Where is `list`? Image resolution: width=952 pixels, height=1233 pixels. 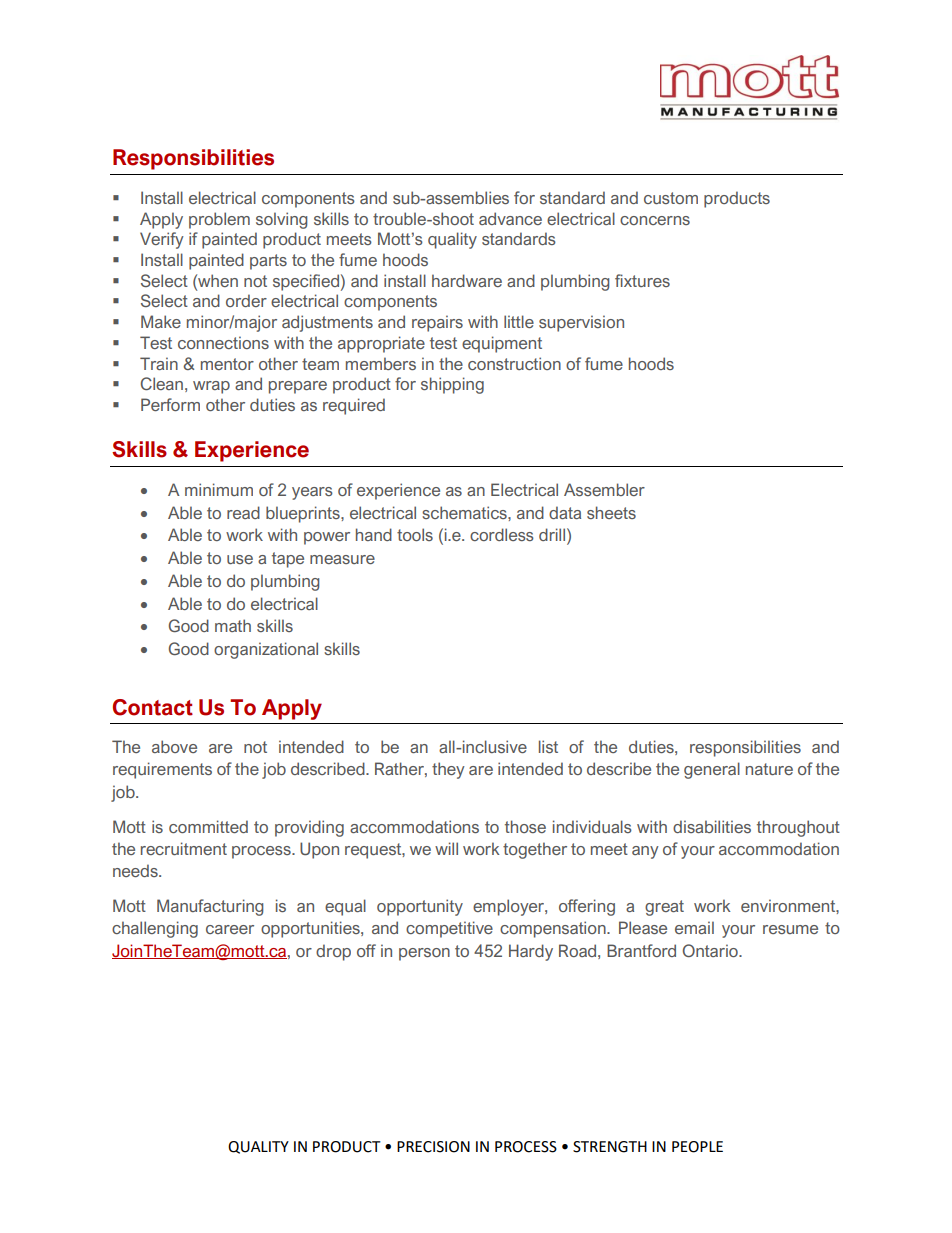
list is located at coordinates (548, 746).
